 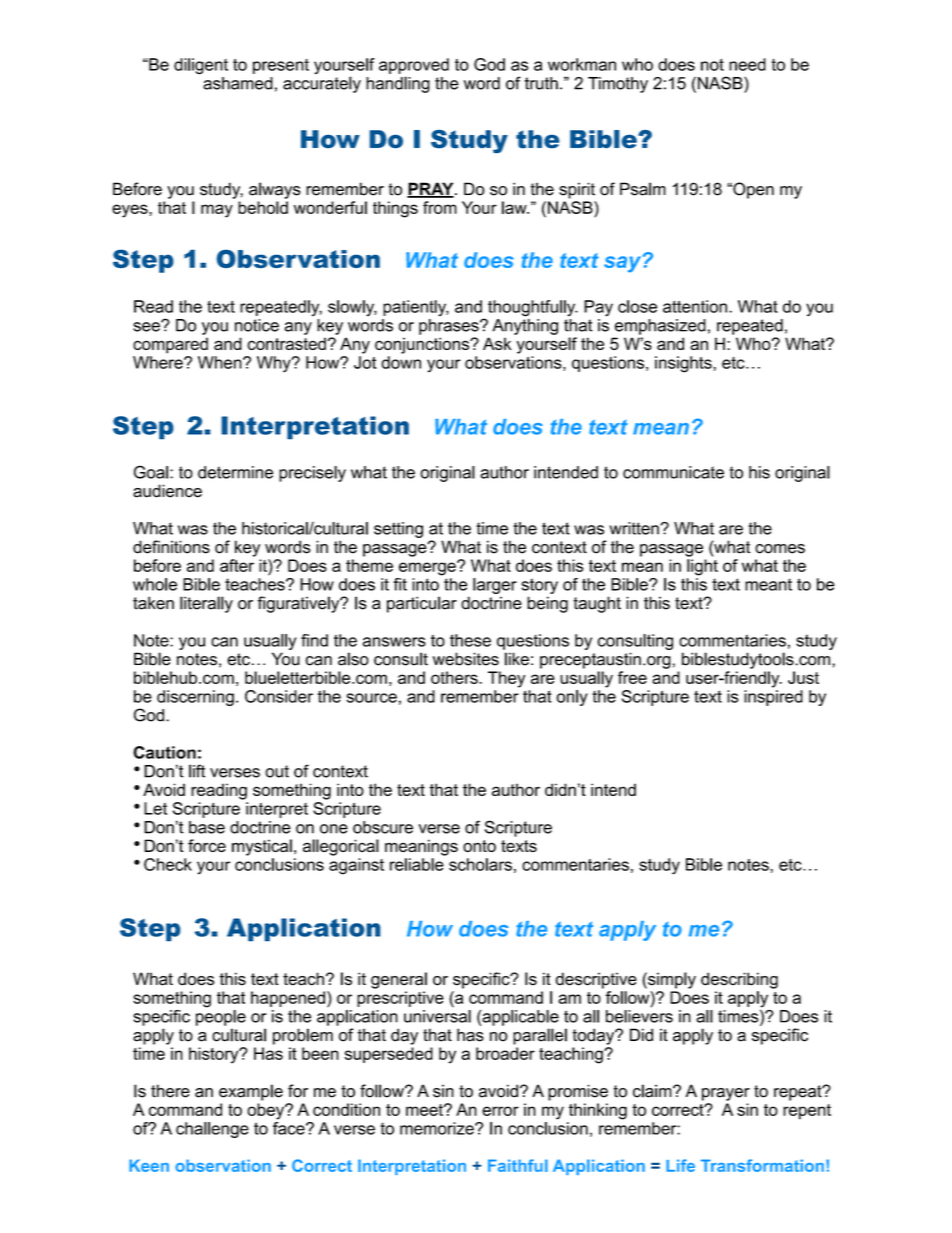 What do you see at coordinates (167, 491) in the screenshot?
I see `audience` at bounding box center [167, 491].
